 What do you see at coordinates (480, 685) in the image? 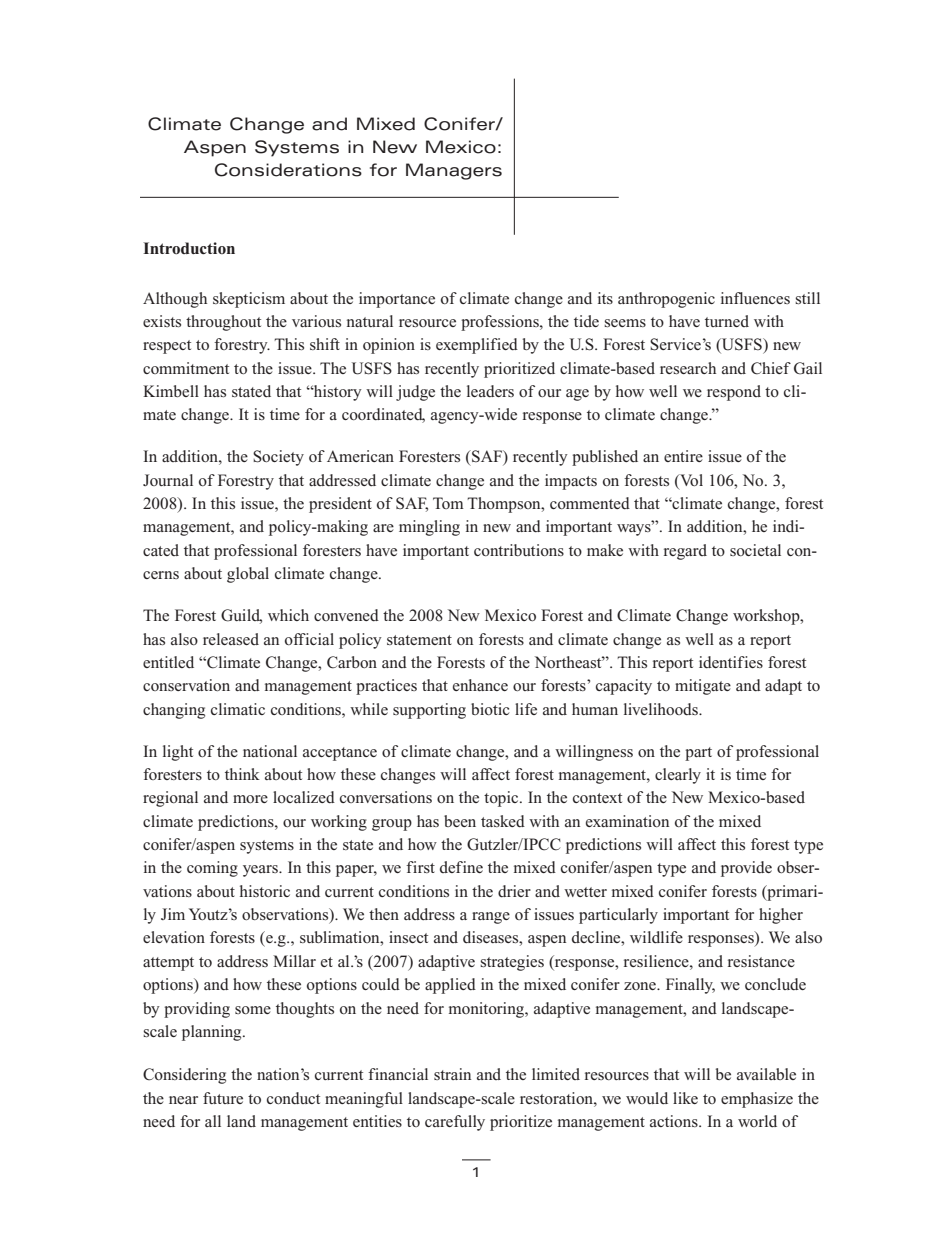
I see `enhance` at bounding box center [480, 685].
